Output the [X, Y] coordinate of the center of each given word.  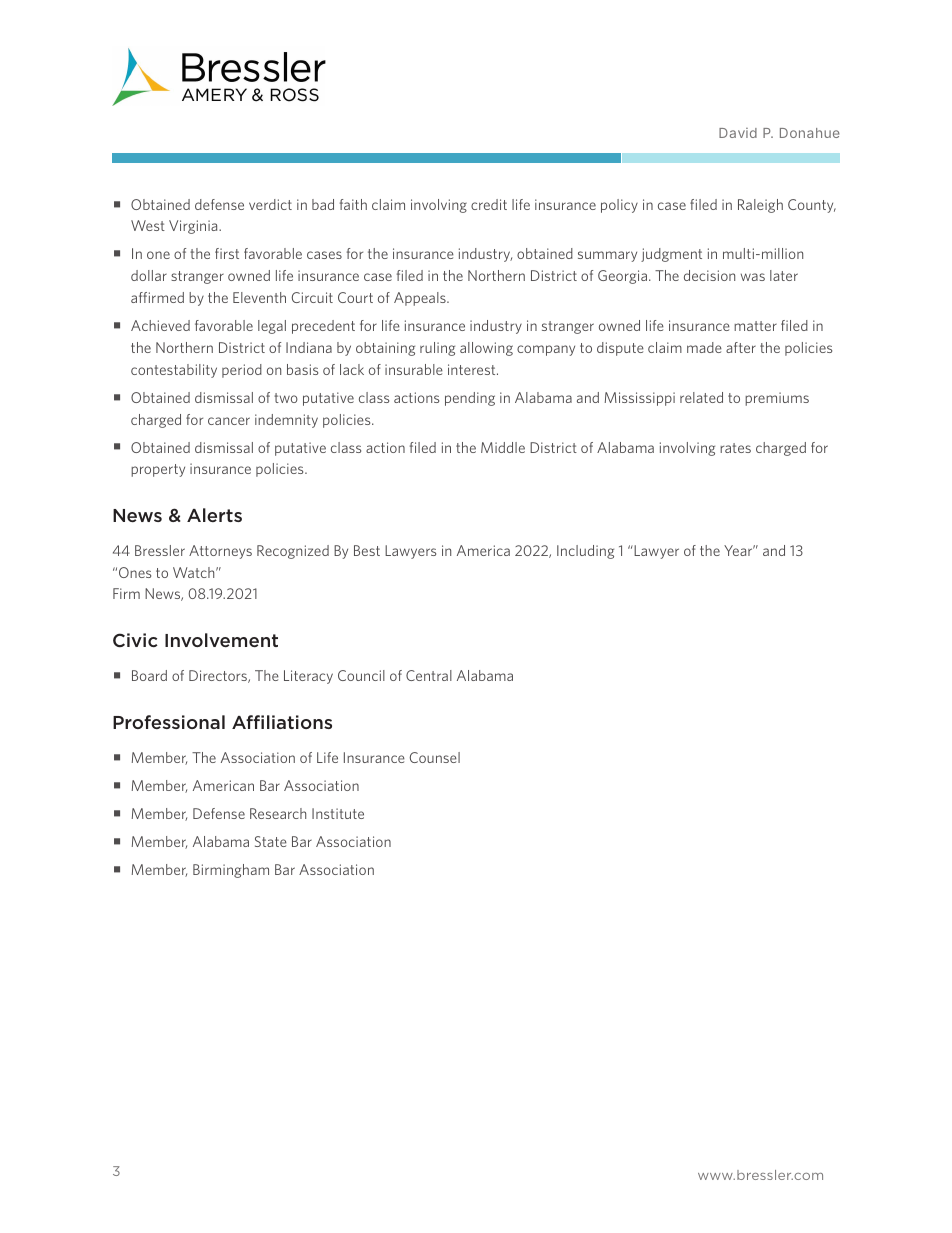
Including [585, 552]
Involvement [221, 640]
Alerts [214, 515]
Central [429, 675]
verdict [270, 204]
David [738, 133]
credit [489, 204]
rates [735, 448]
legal [272, 327]
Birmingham [231, 871]
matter [755, 326]
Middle [503, 447]
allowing [486, 349]
